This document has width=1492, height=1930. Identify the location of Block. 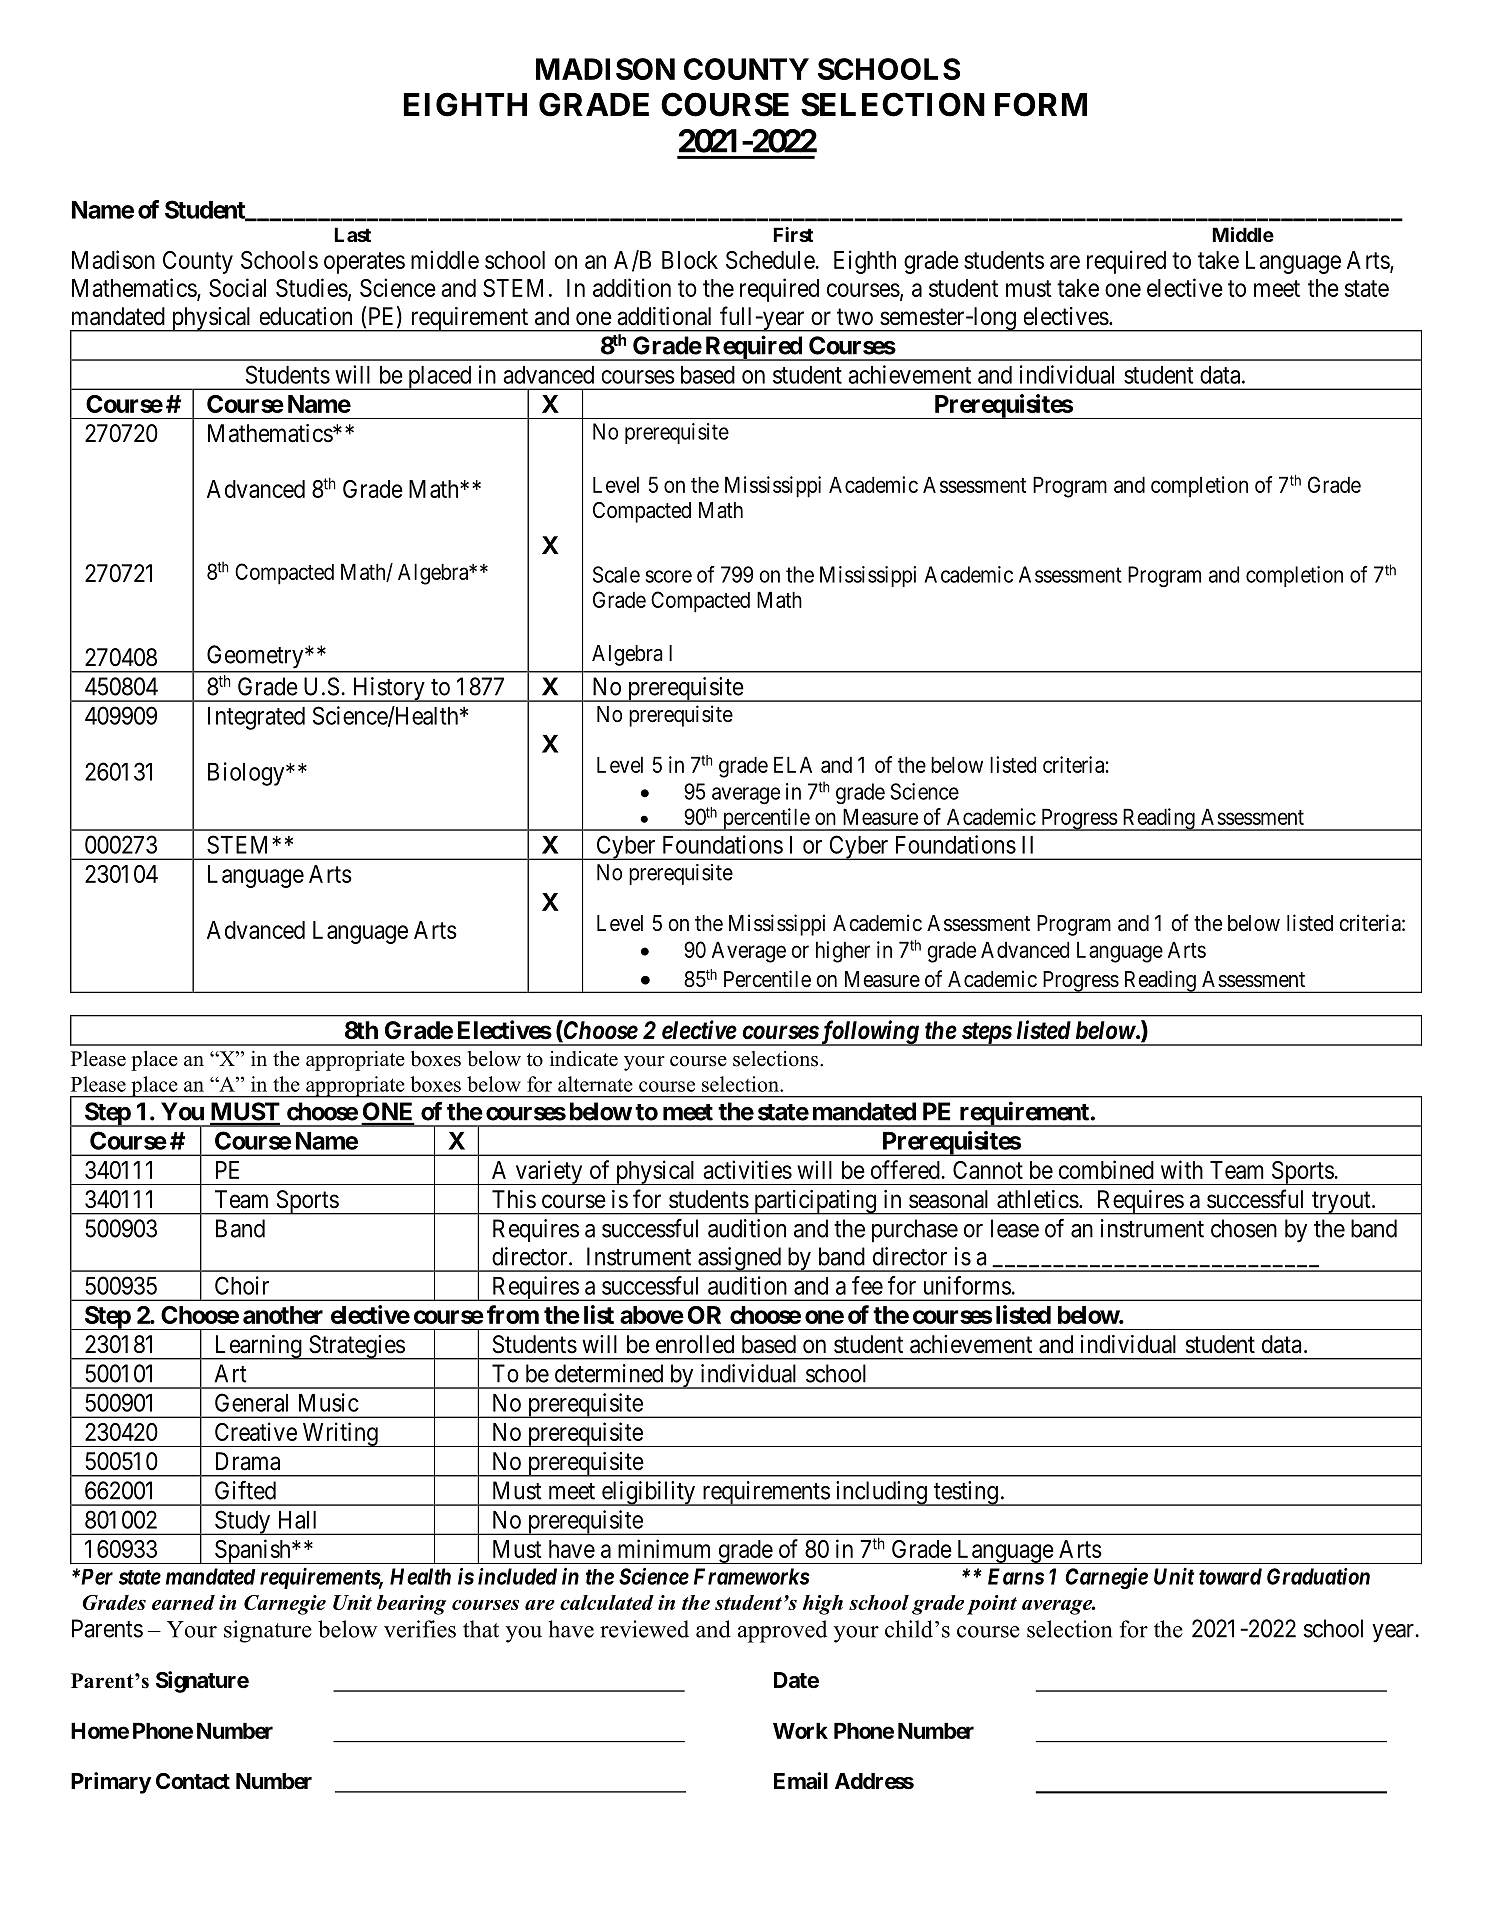
(690, 260).
